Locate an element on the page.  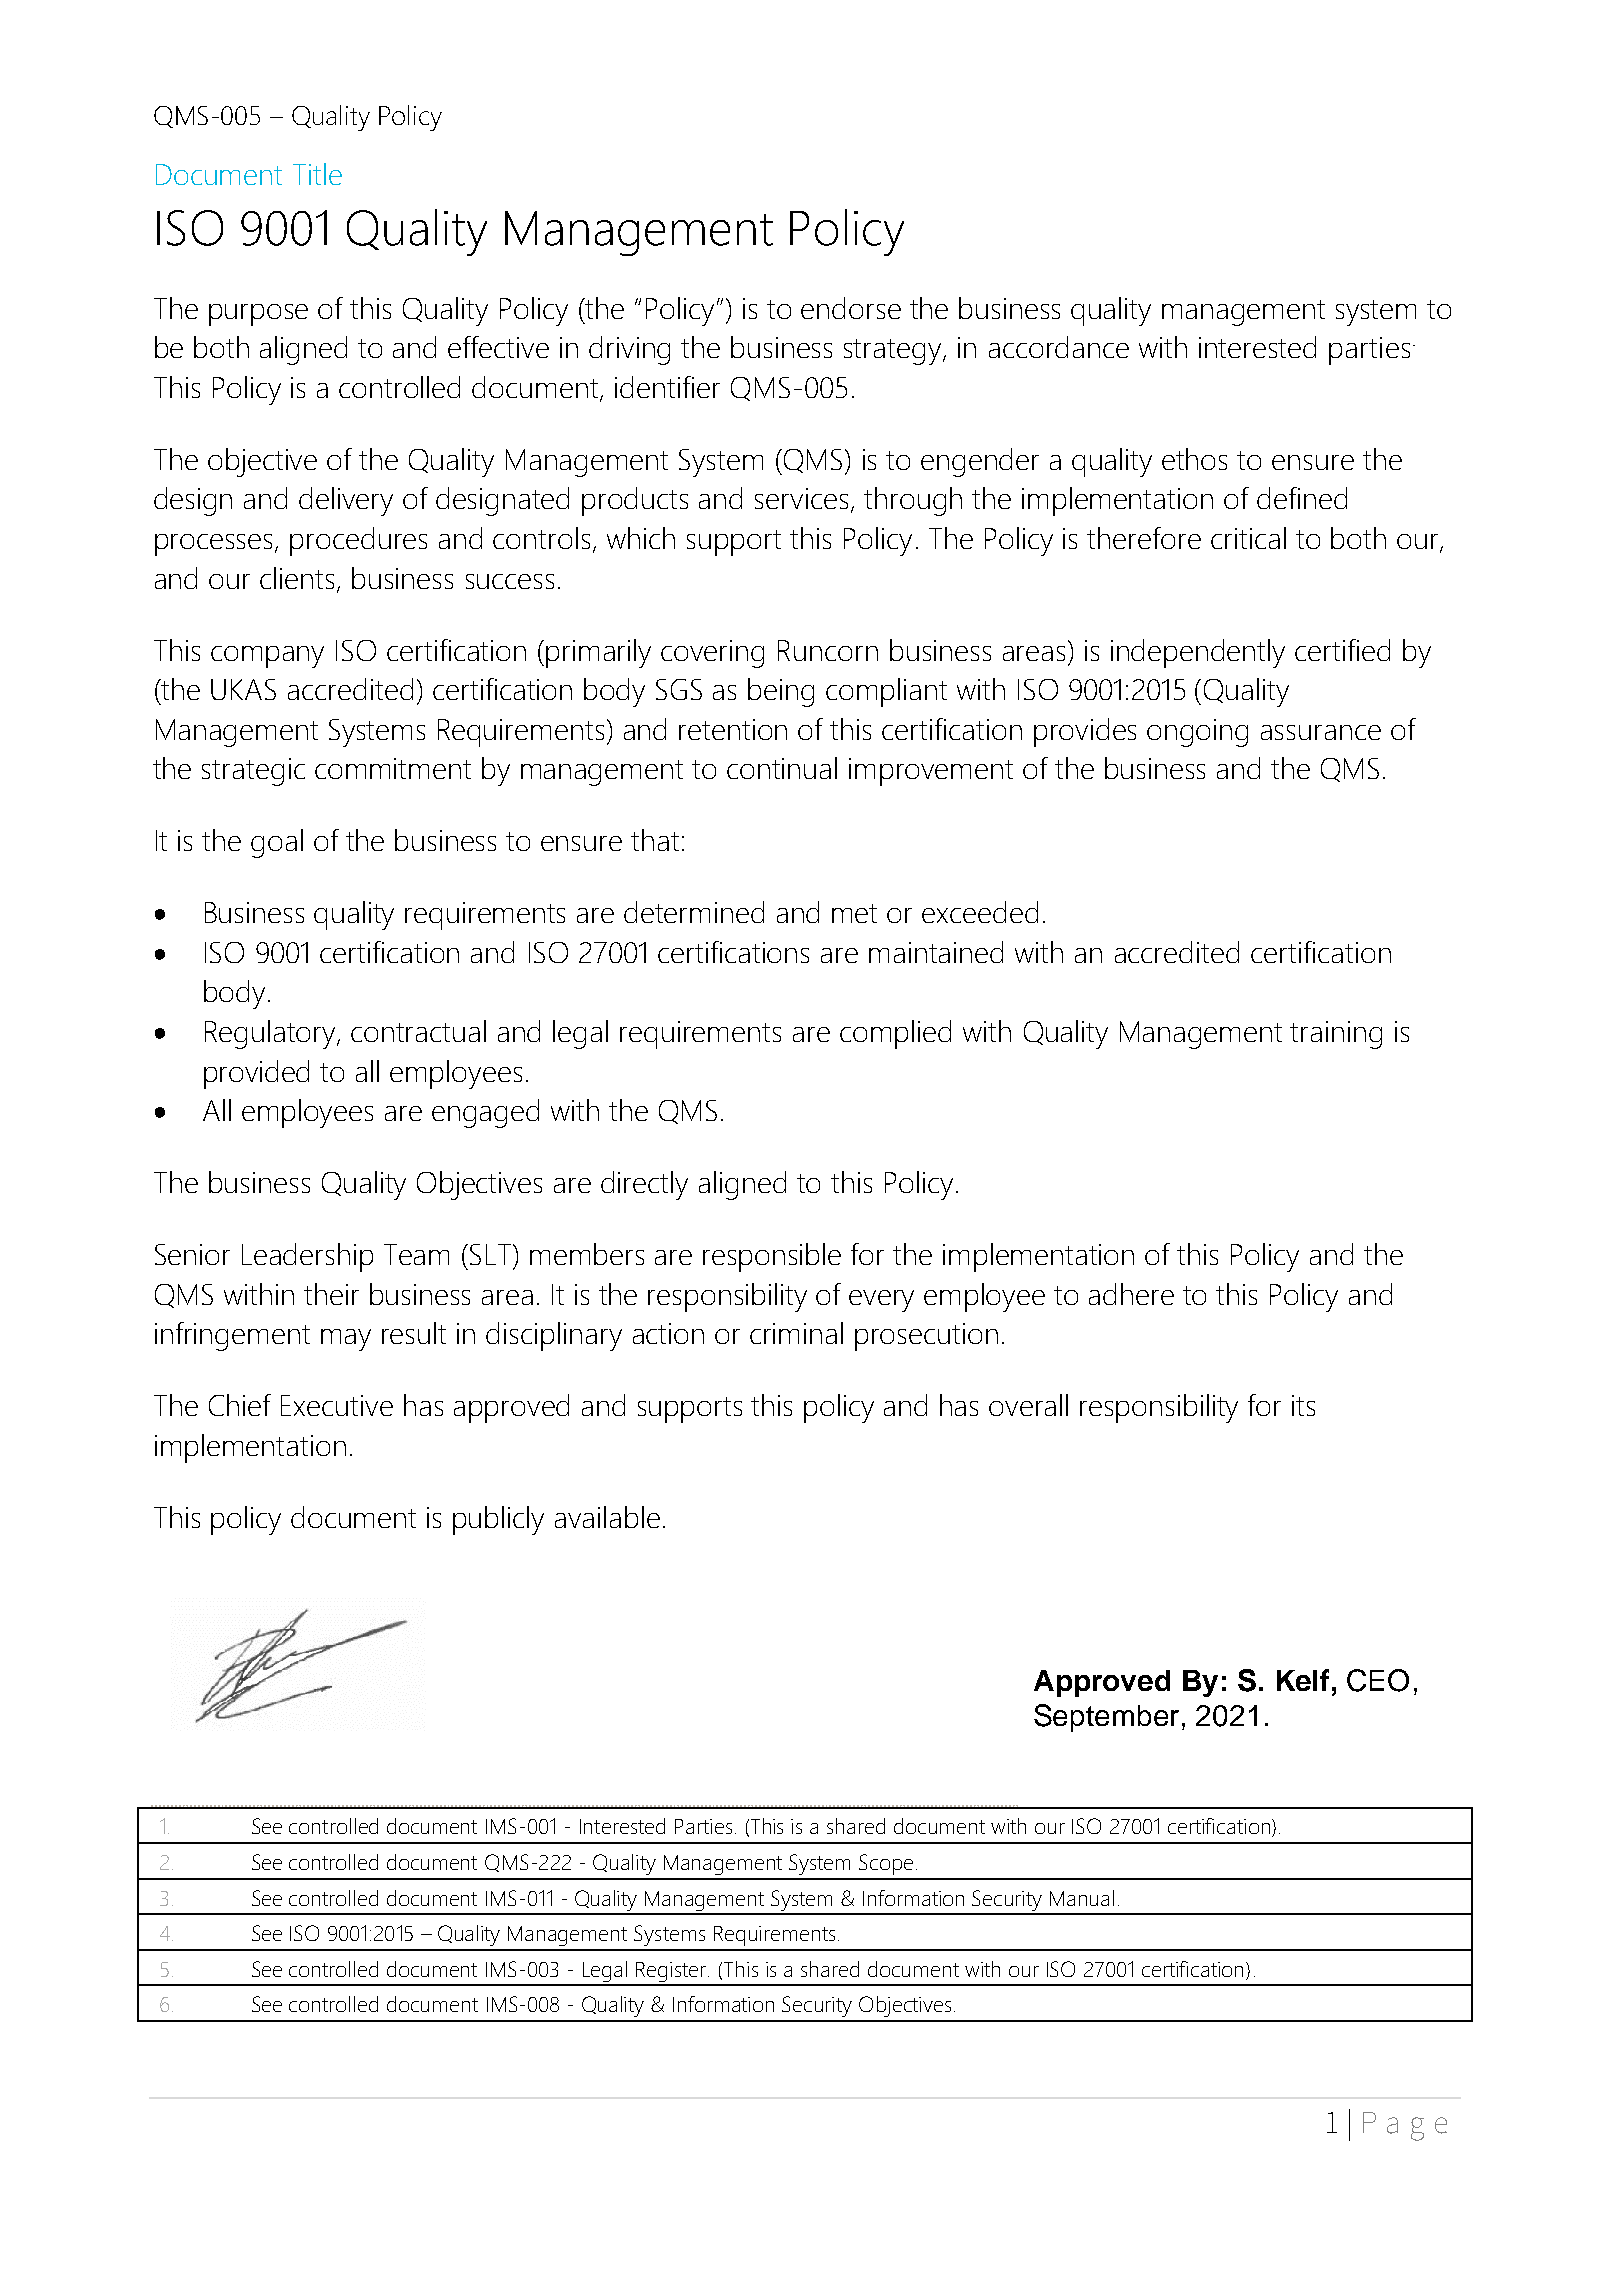
Title is located at coordinates (317, 174).
